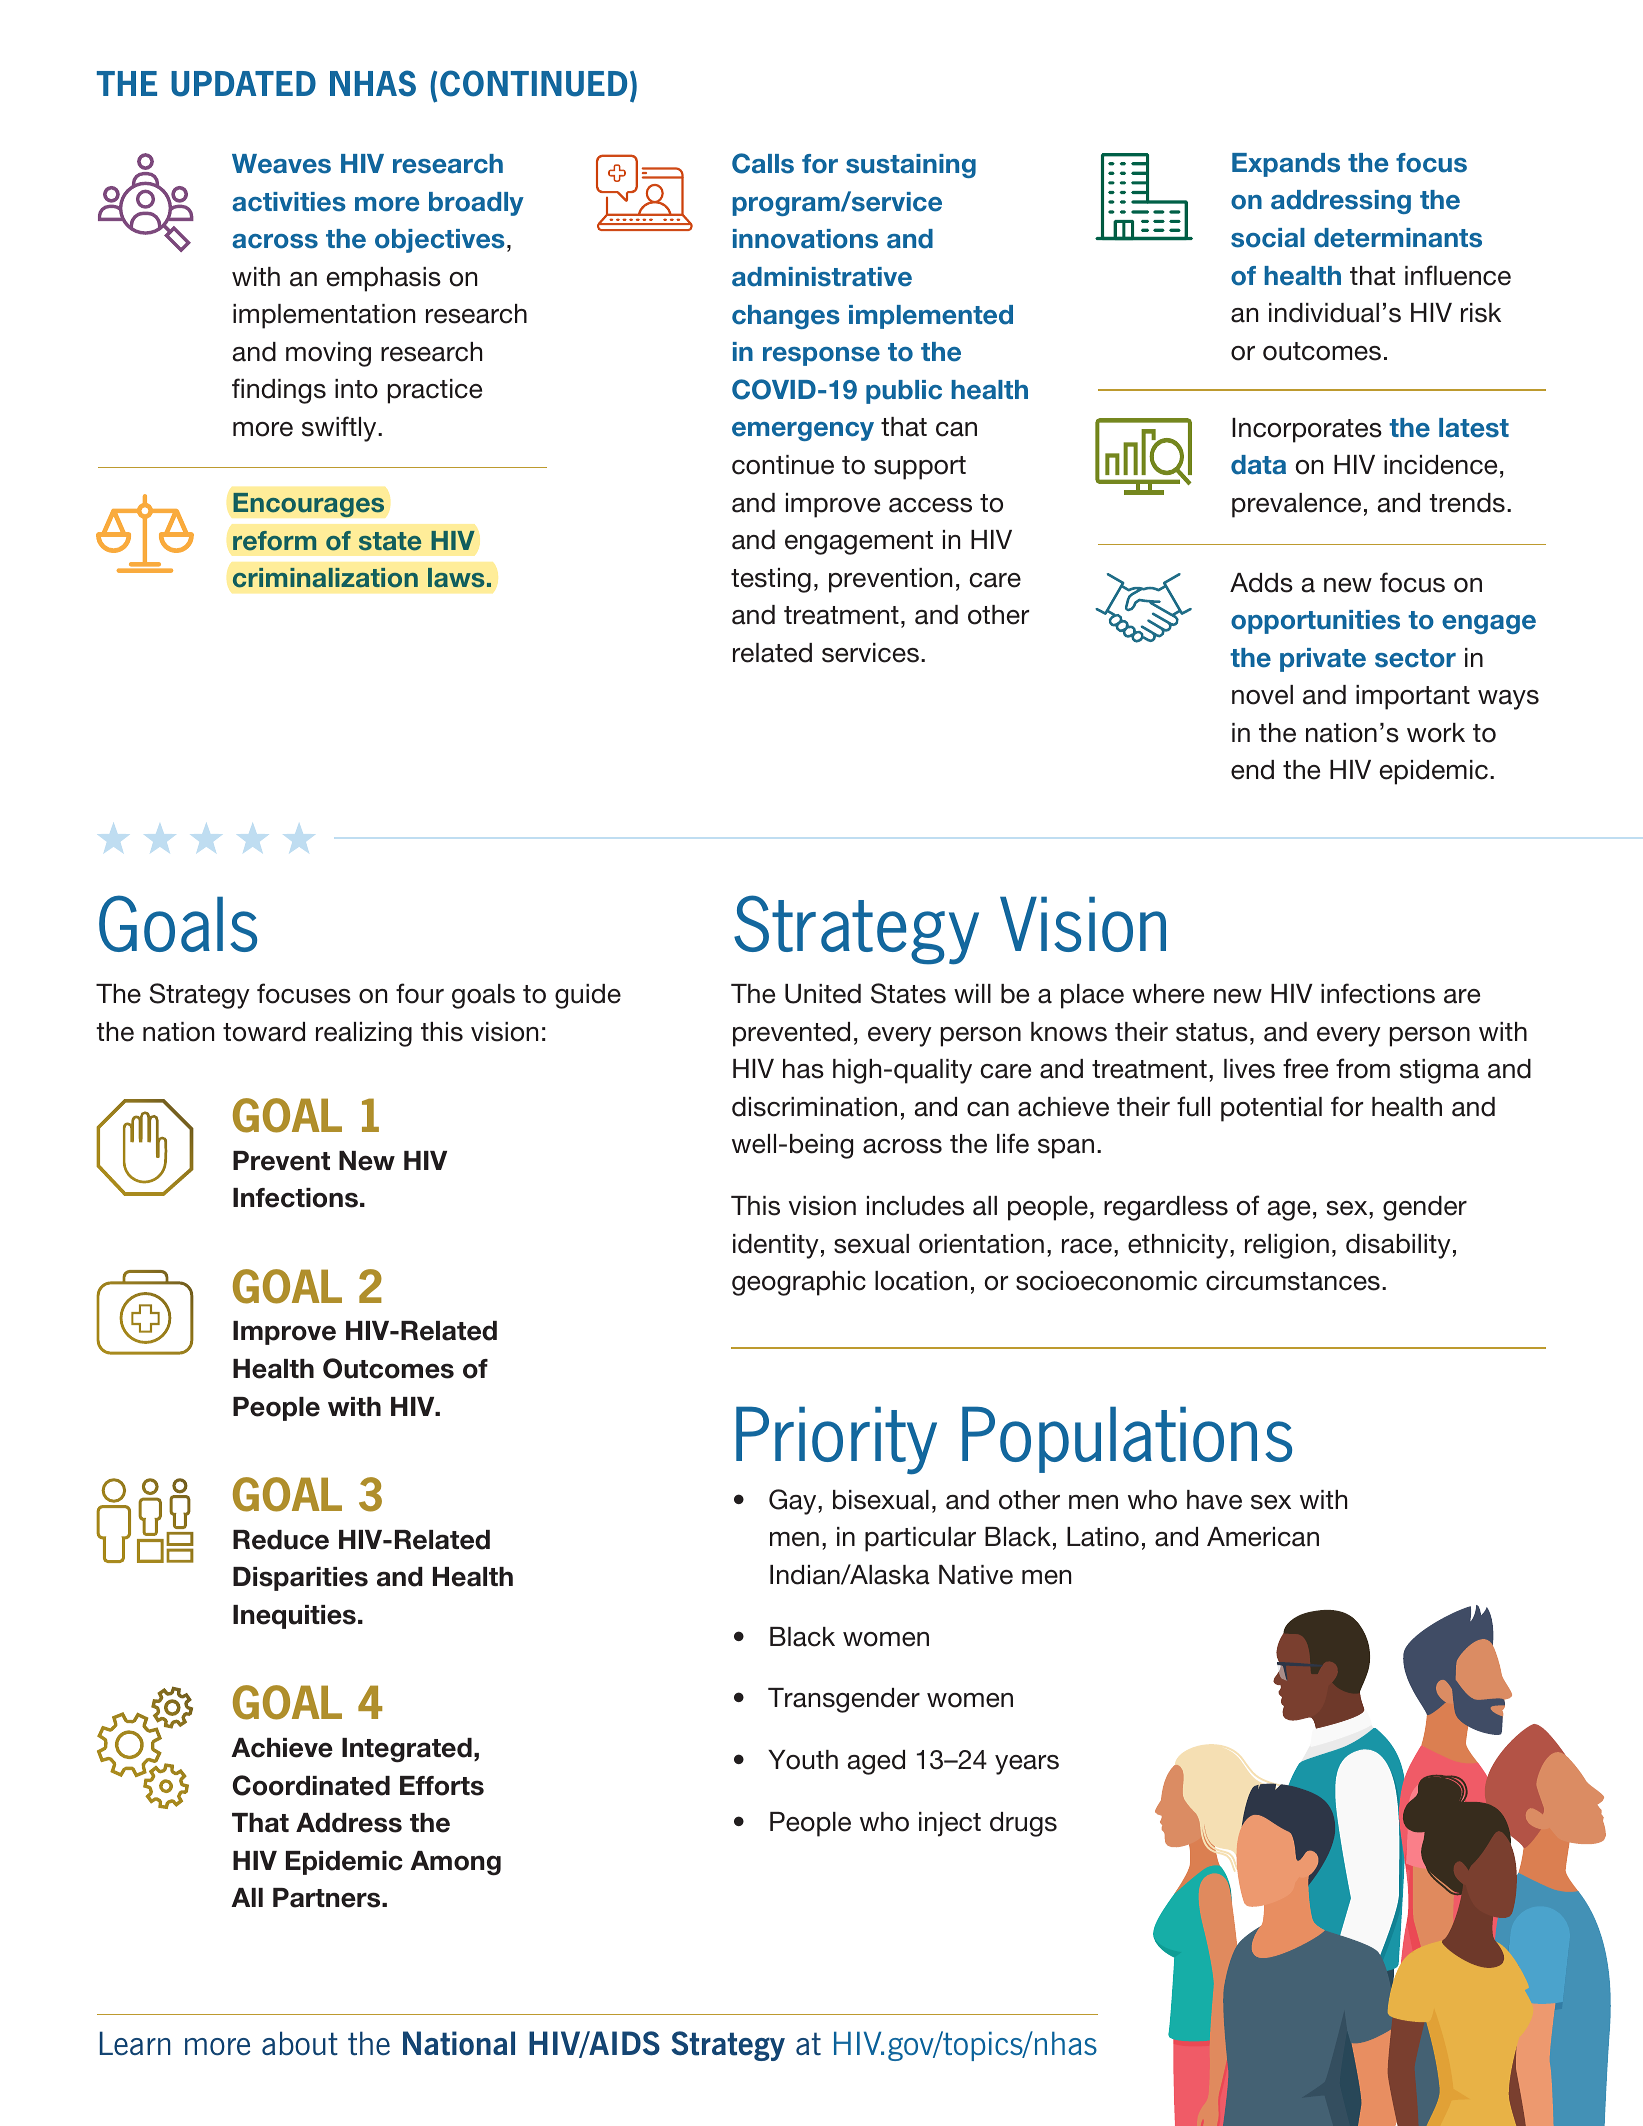 The height and width of the screenshot is (2126, 1643). I want to click on toward, so click(264, 1032).
